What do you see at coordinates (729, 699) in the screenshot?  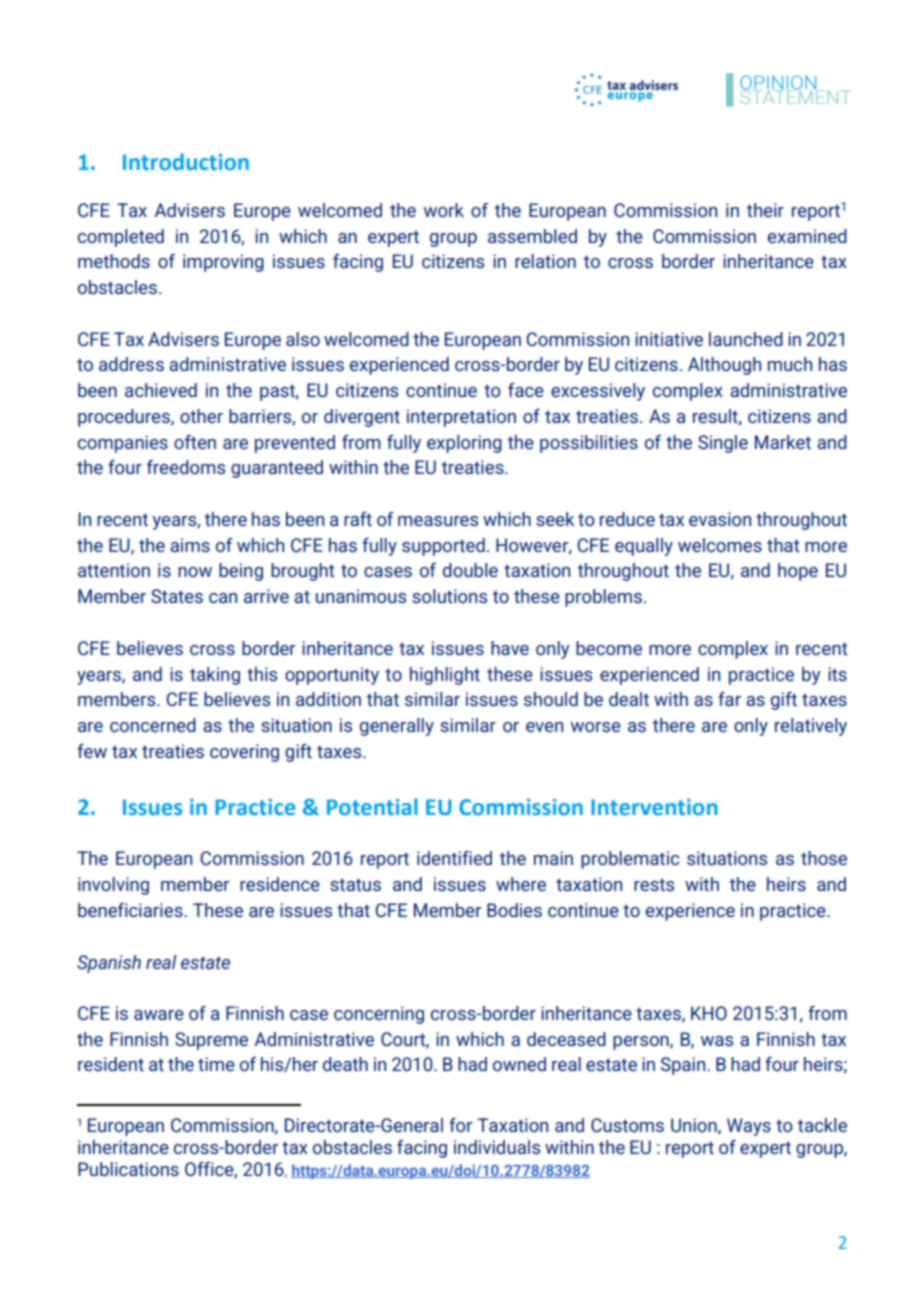 I see `far` at bounding box center [729, 699].
